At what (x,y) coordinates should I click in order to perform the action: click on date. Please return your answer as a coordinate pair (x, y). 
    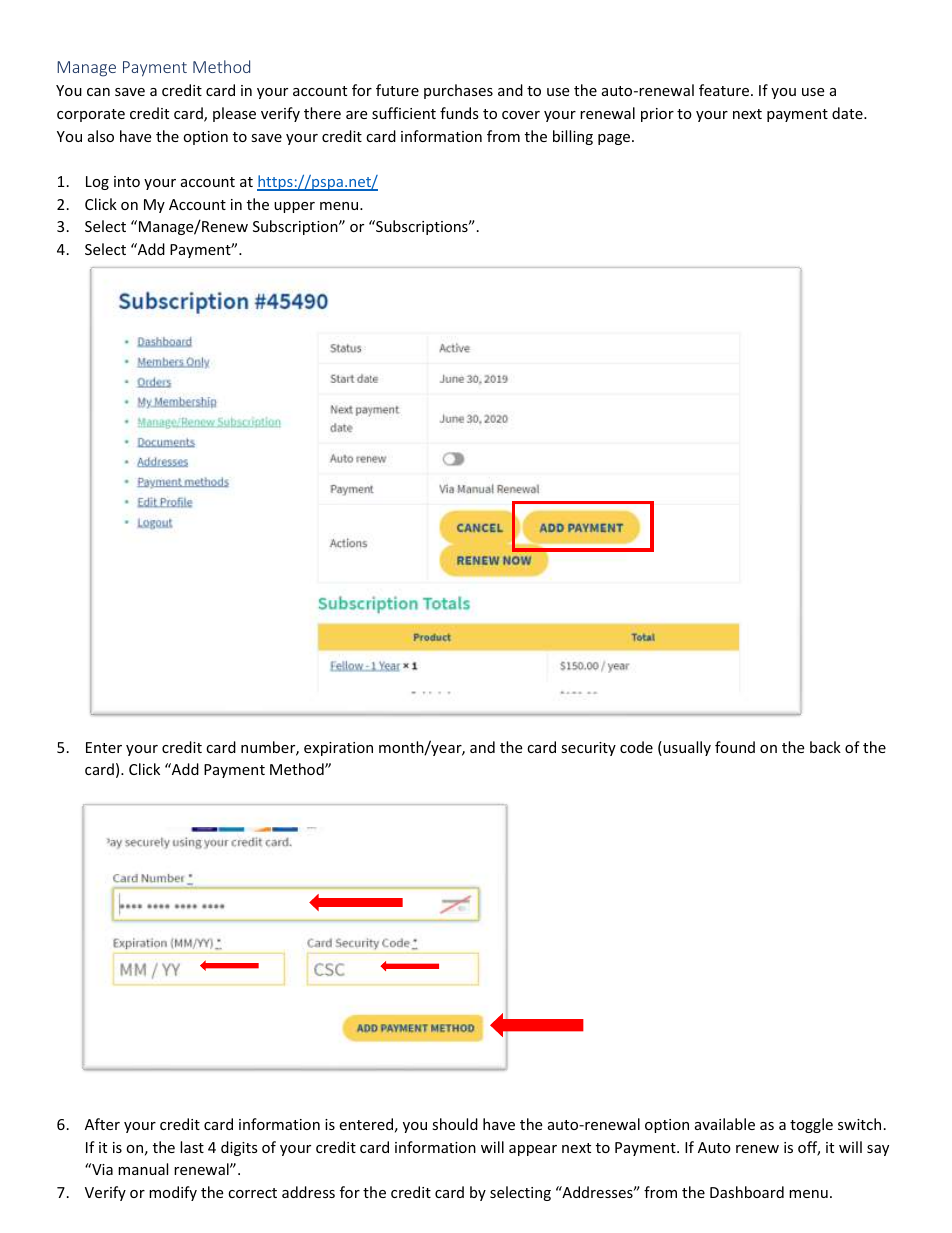
    Looking at the image, I should click on (848, 113).
